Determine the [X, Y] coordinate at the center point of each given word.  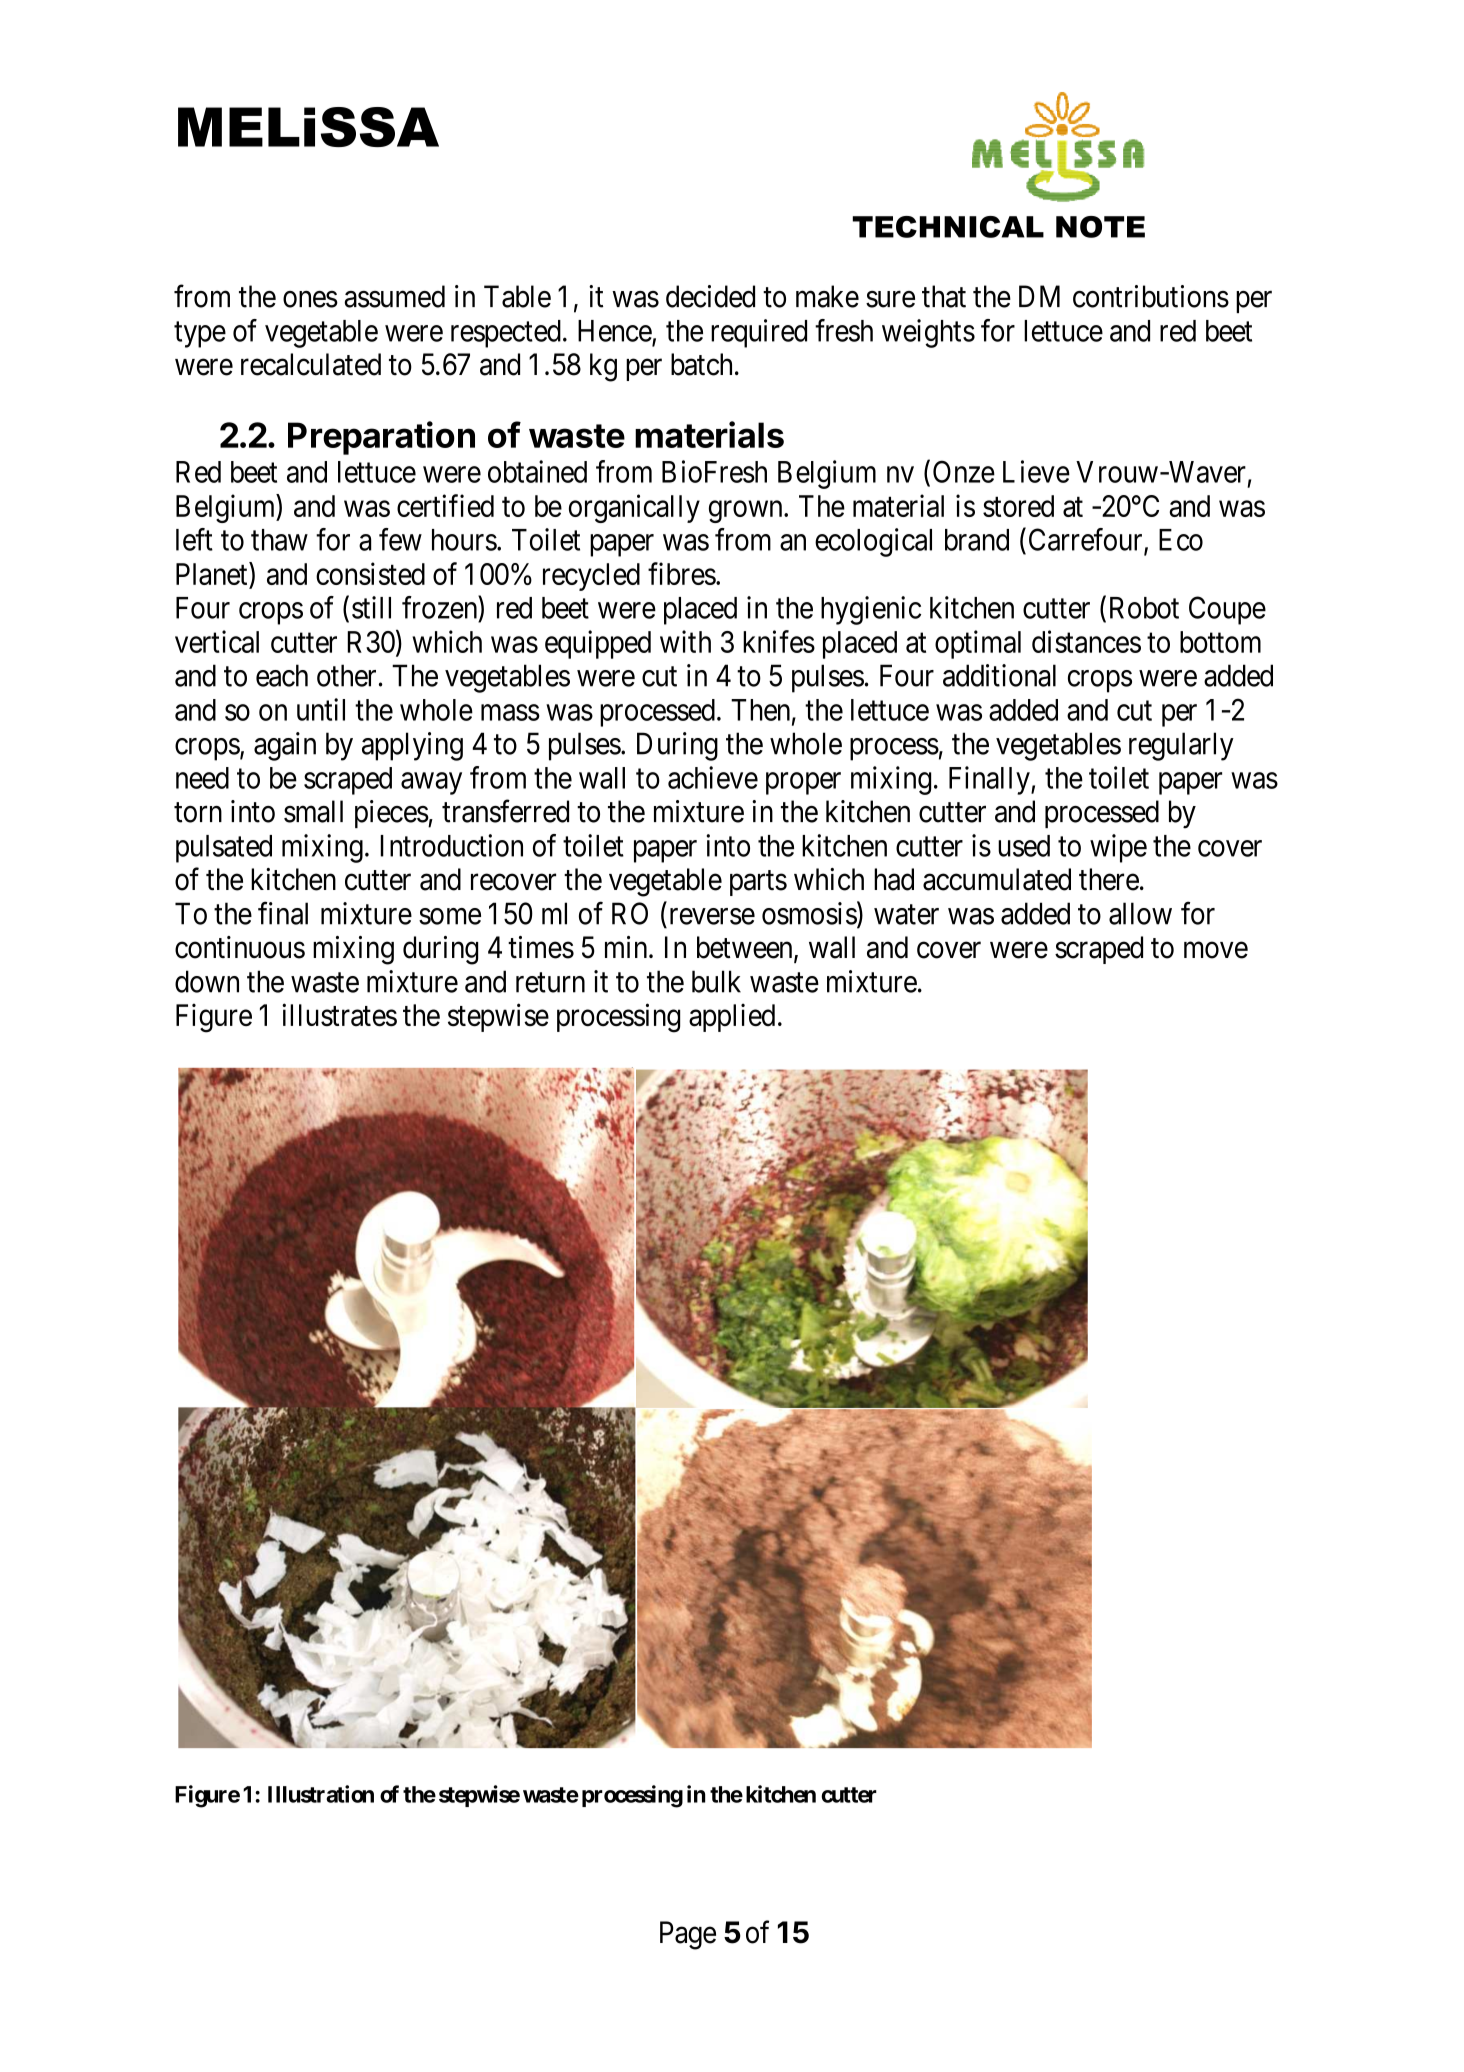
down [207, 981]
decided [710, 296]
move [1216, 950]
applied [732, 1017]
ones [310, 299]
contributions [1151, 296]
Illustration [321, 1794]
